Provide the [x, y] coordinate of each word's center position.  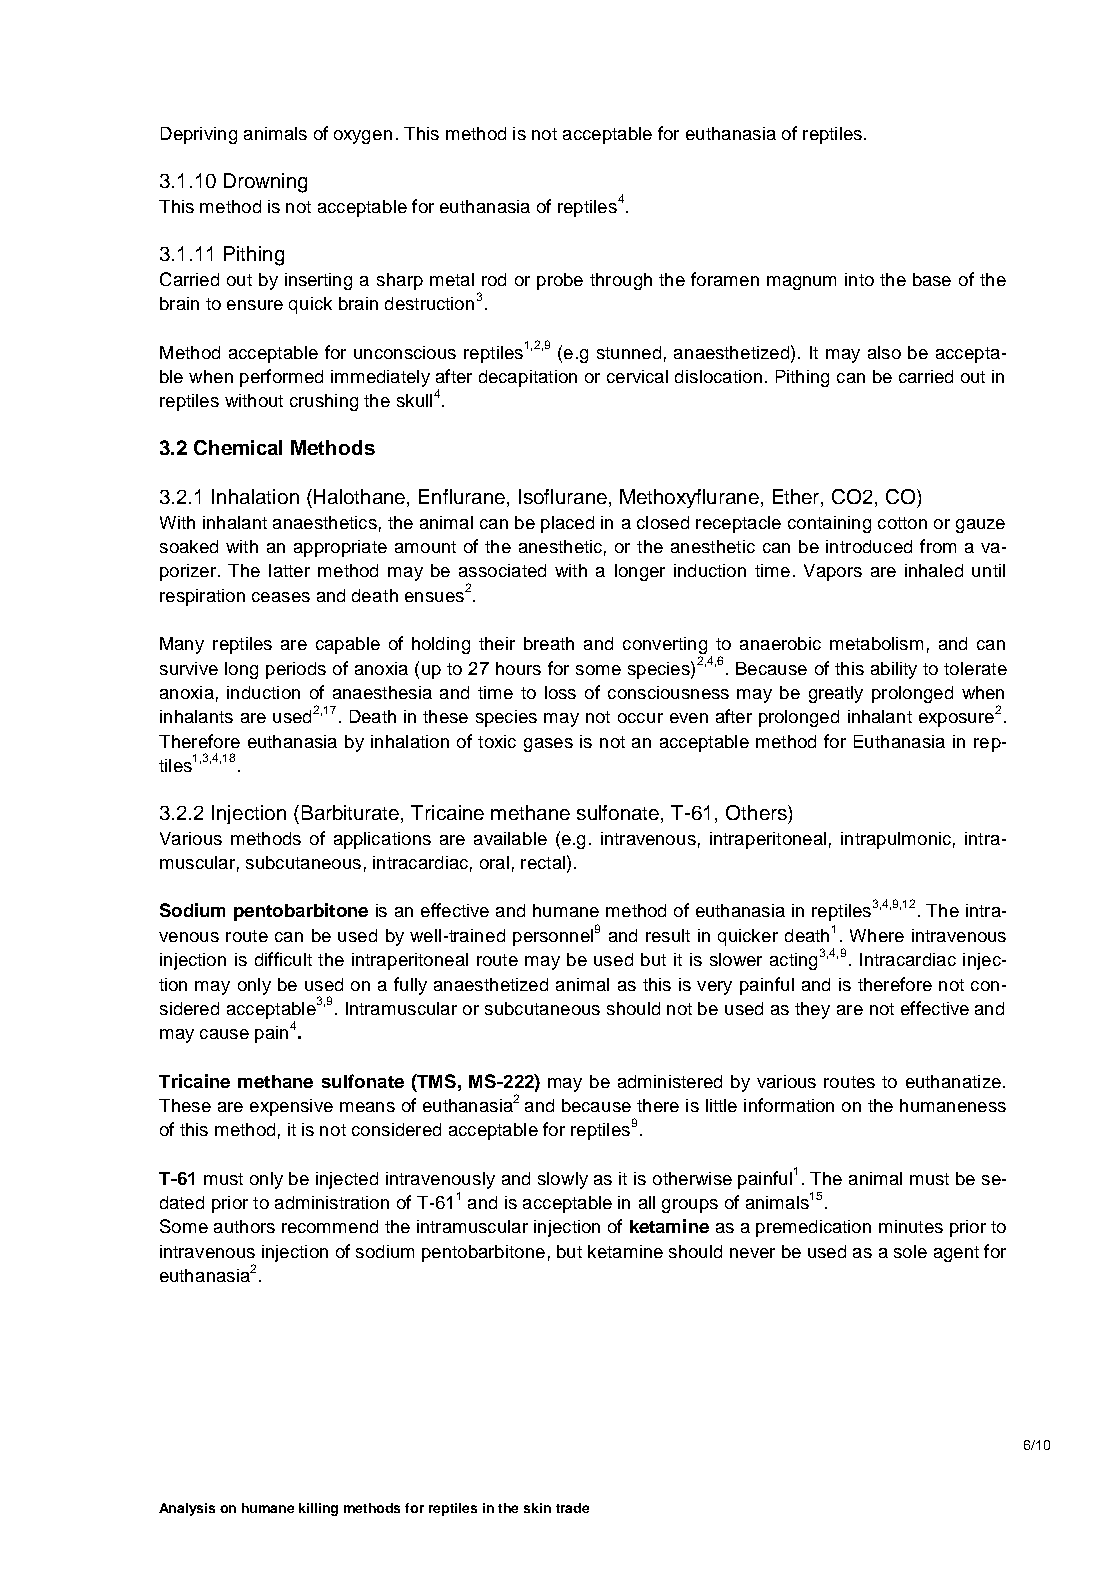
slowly [563, 1180]
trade [572, 1508]
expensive [291, 1107]
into [859, 279]
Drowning [265, 183]
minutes [911, 1226]
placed [567, 524]
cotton [902, 523]
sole [910, 1251]
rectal [543, 862]
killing [318, 1509]
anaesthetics [325, 522]
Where [877, 935]
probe [560, 281]
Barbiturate [352, 814]
